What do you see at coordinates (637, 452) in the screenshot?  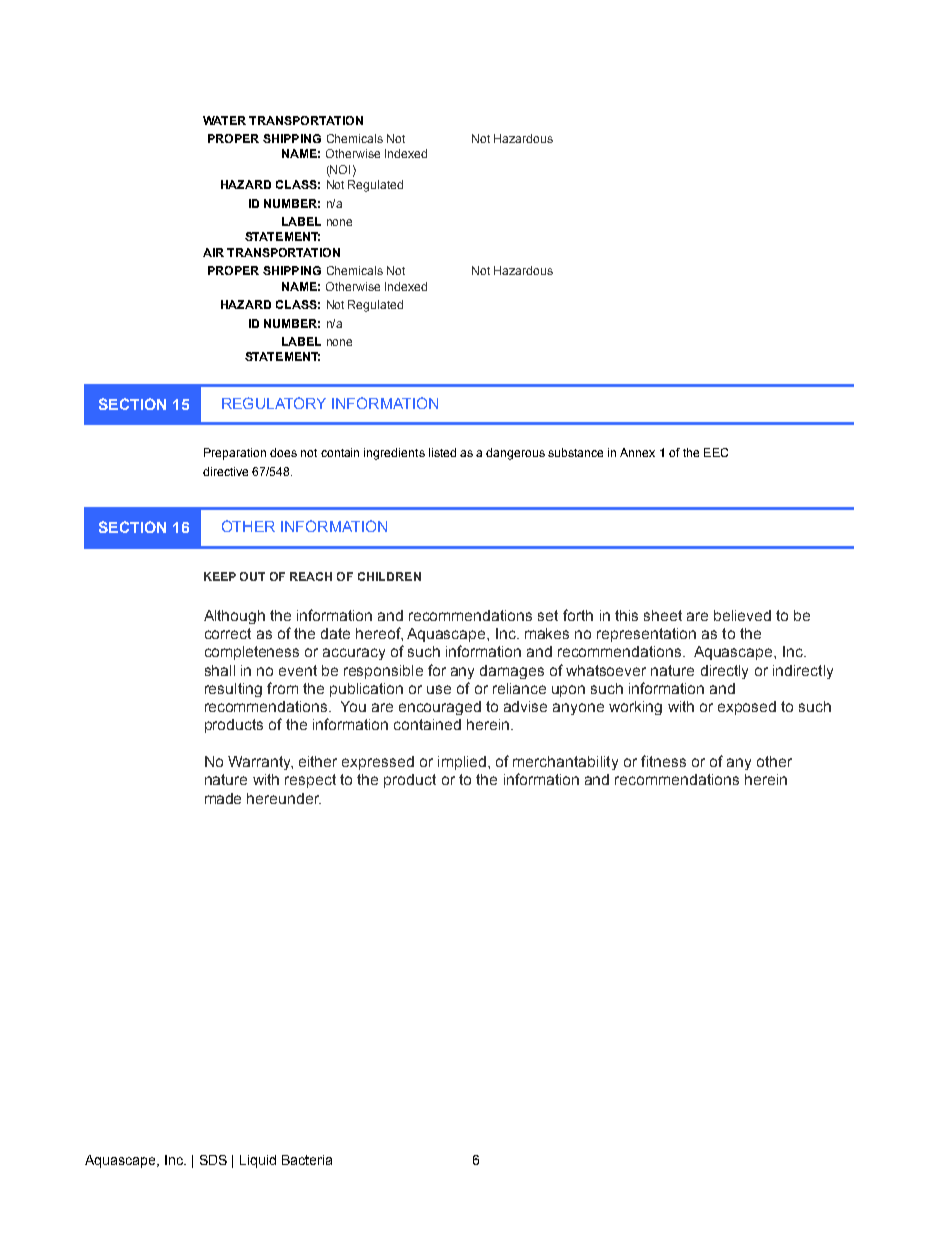 I see `Annex` at bounding box center [637, 452].
